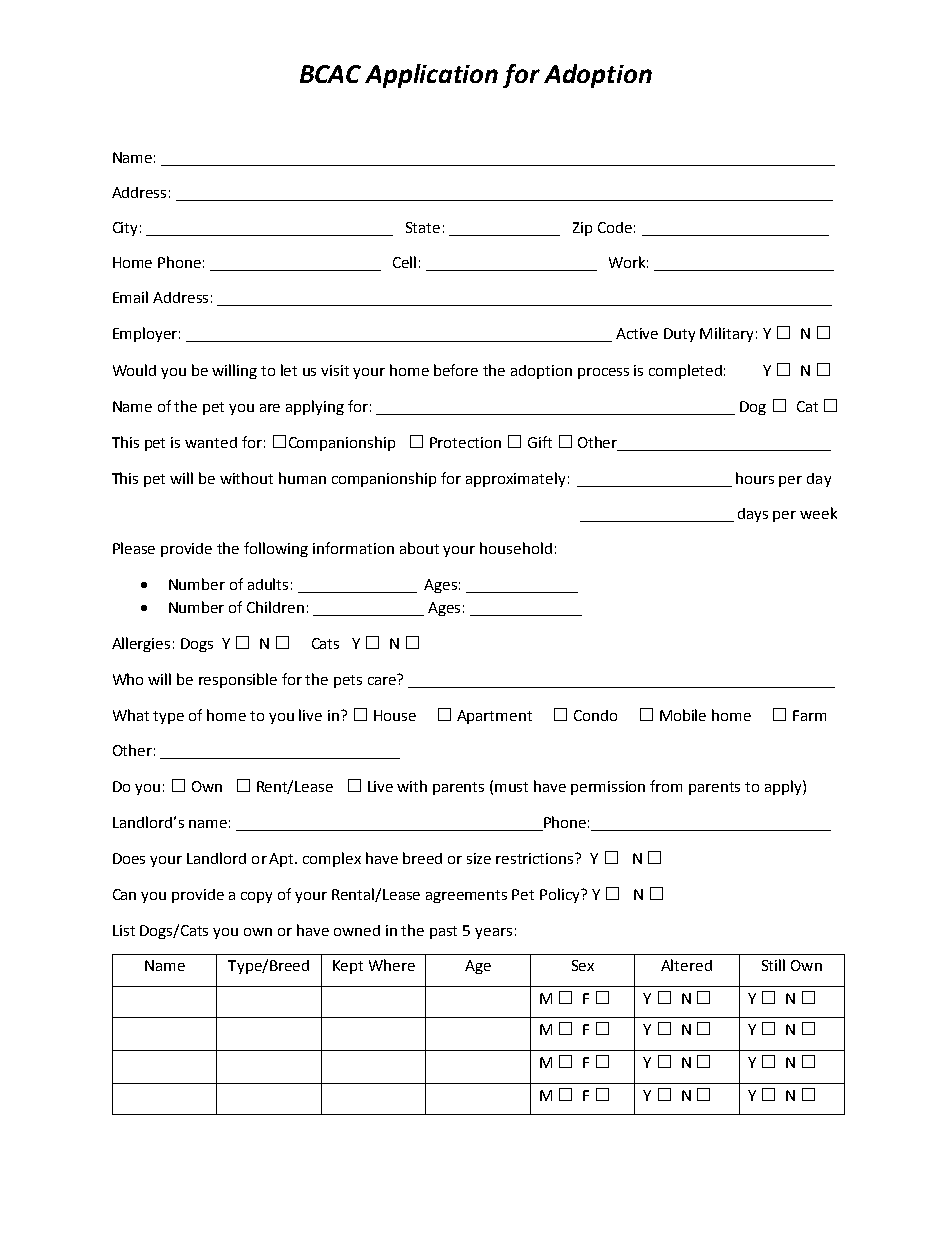 The height and width of the page is (1233, 952). What do you see at coordinates (238, 680) in the page?
I see `responsible` at bounding box center [238, 680].
